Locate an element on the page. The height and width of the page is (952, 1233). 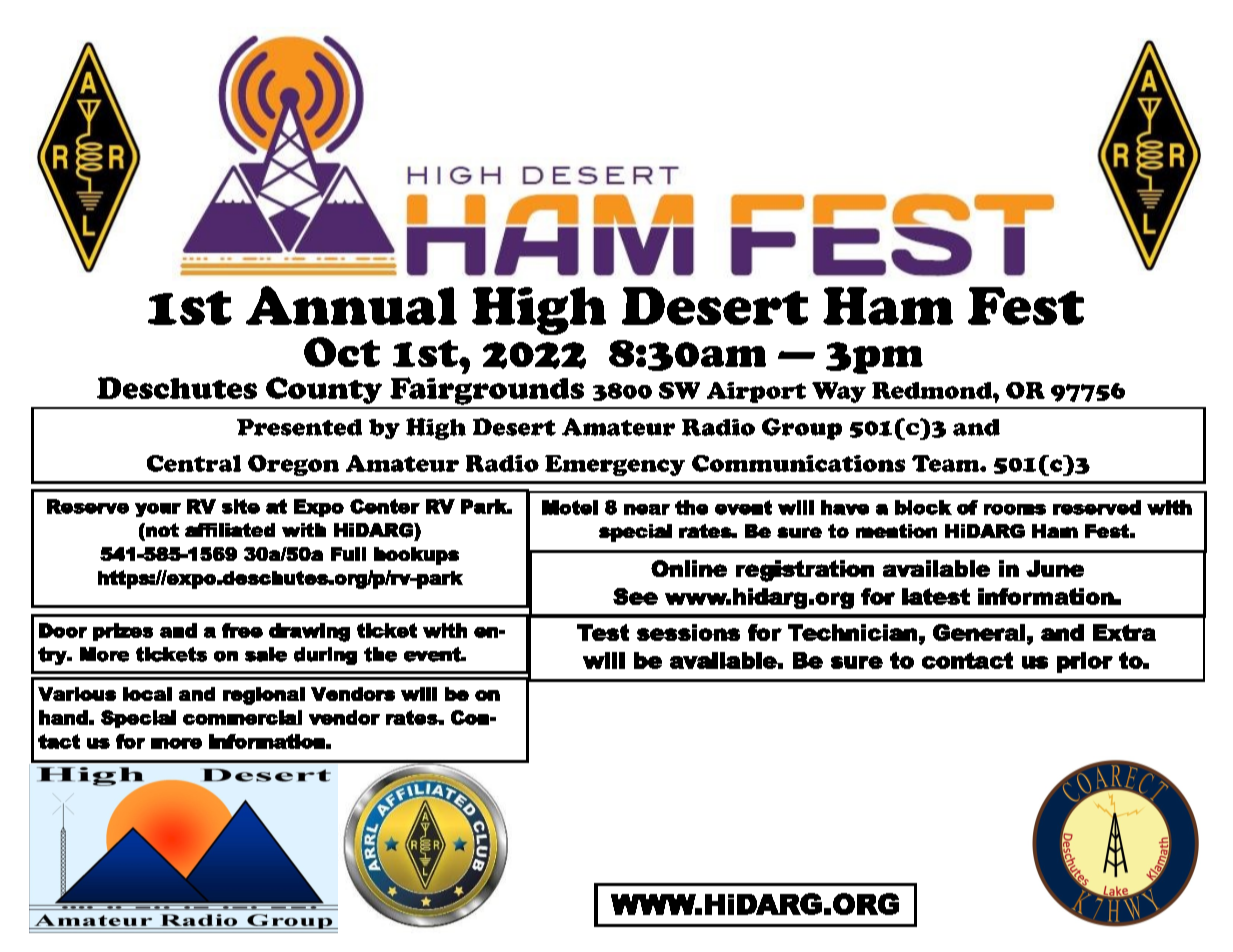
General is located at coordinates (979, 632).
